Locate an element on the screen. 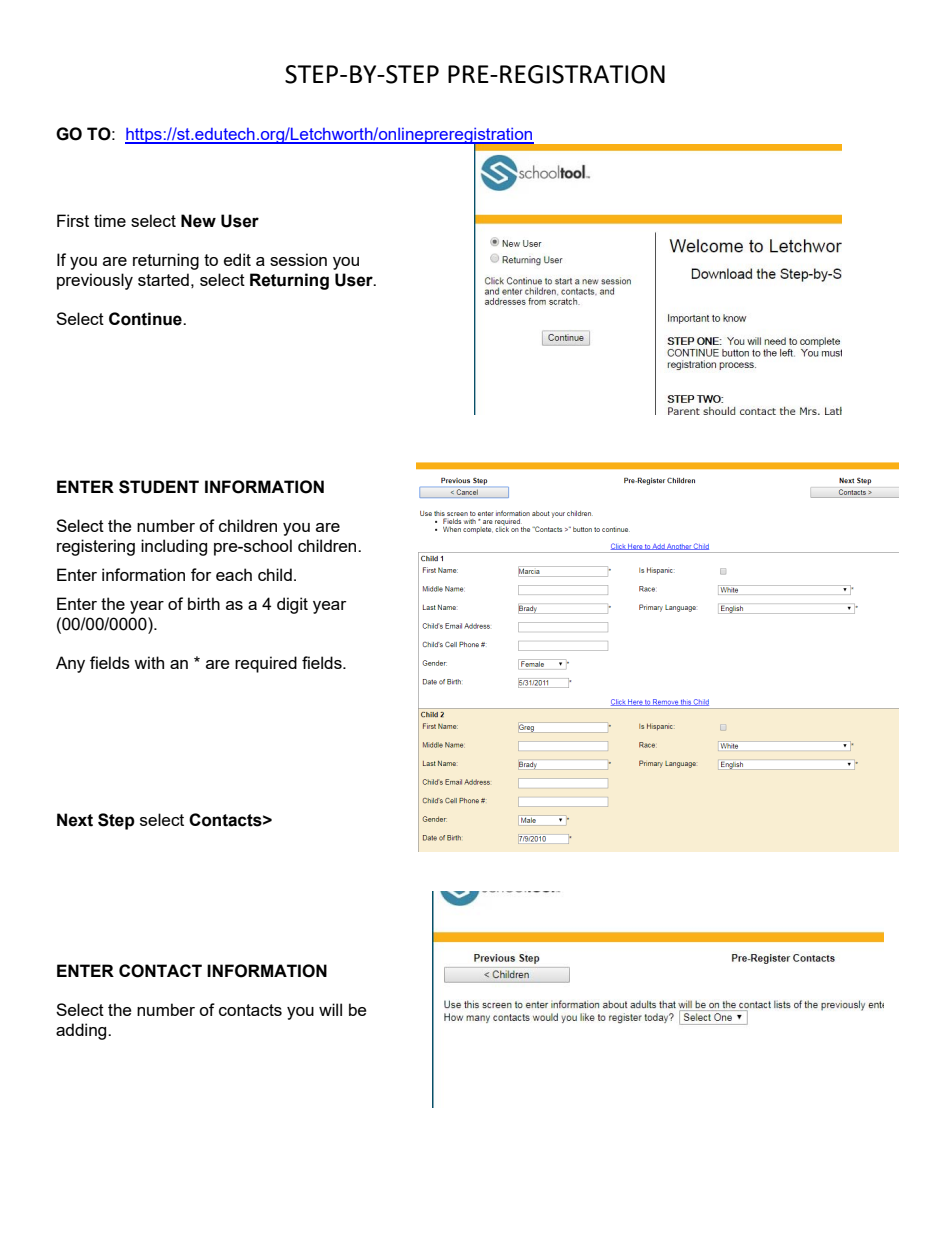  New is located at coordinates (198, 221).
